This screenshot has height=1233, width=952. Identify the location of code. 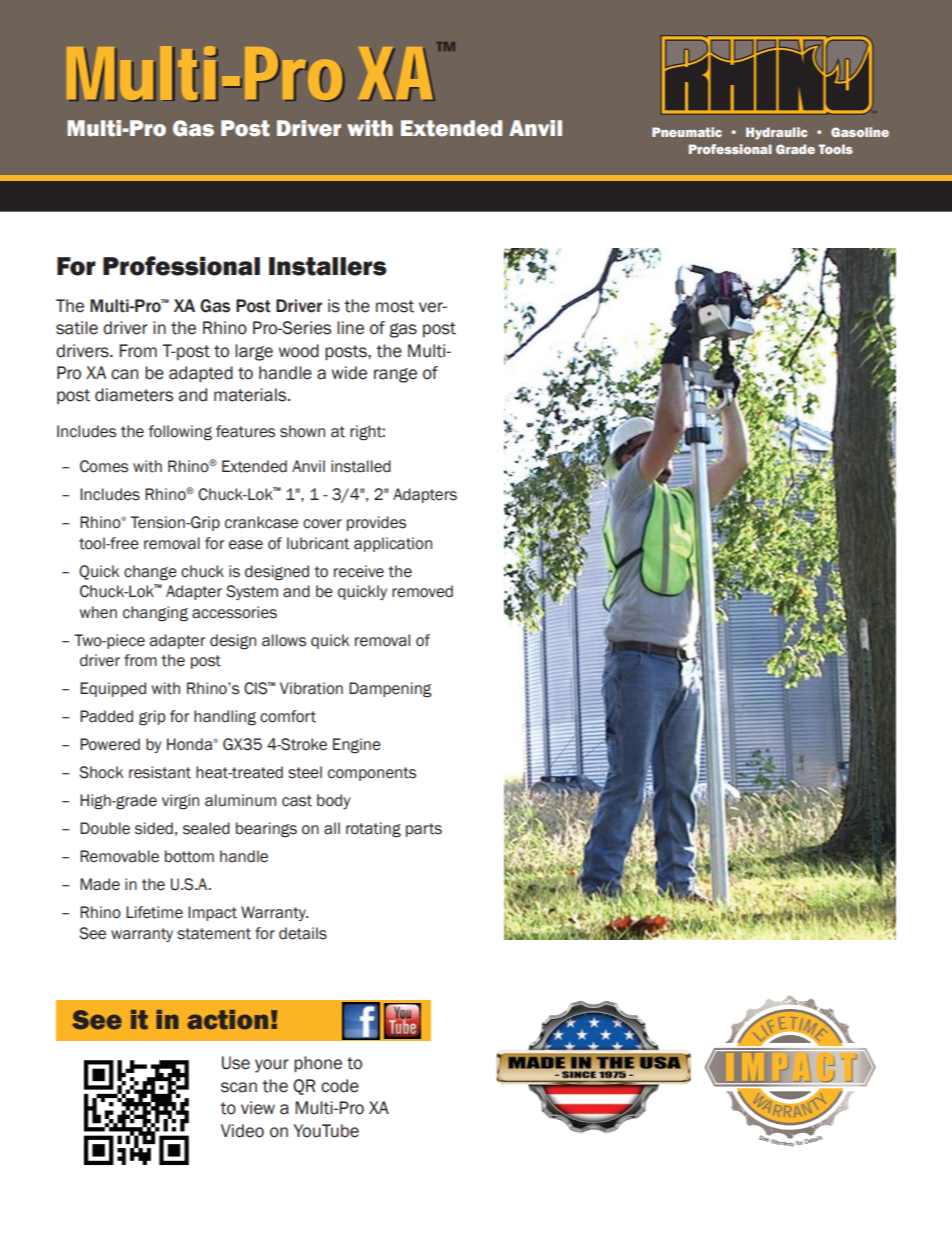
(340, 1086).
